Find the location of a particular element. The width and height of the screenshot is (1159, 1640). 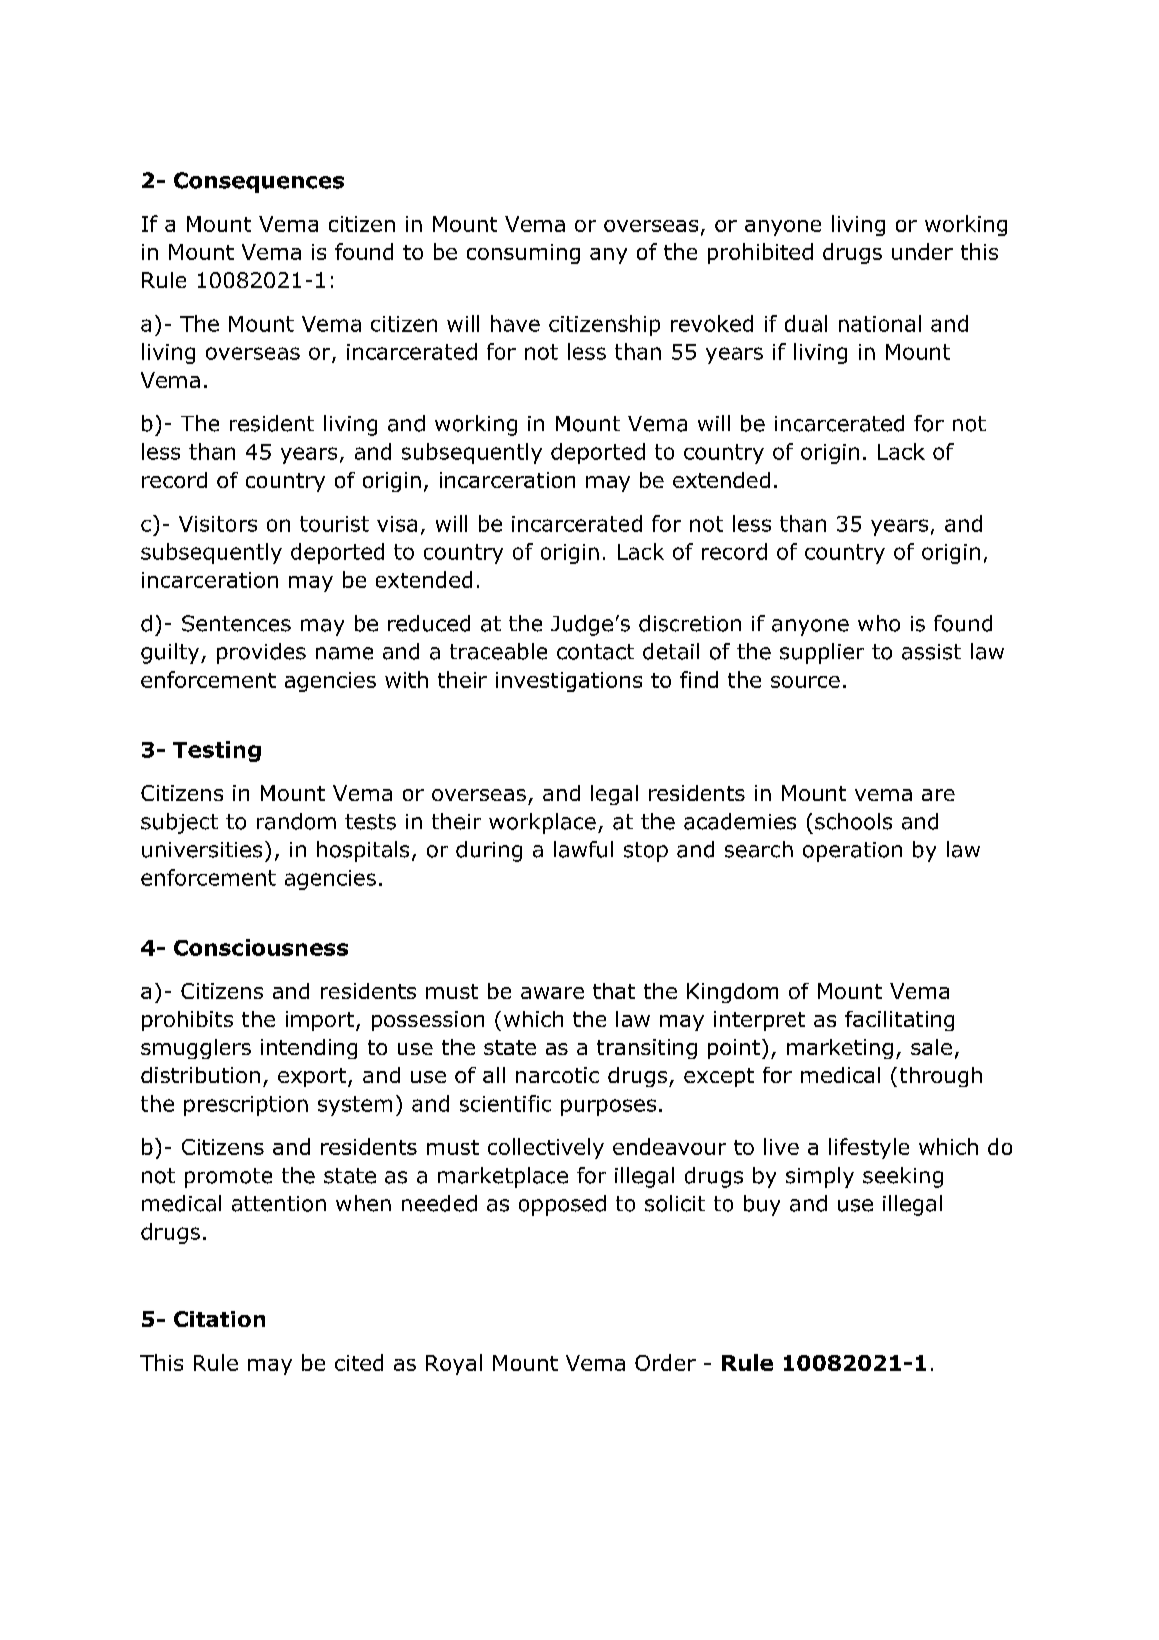

random is located at coordinates (296, 821).
